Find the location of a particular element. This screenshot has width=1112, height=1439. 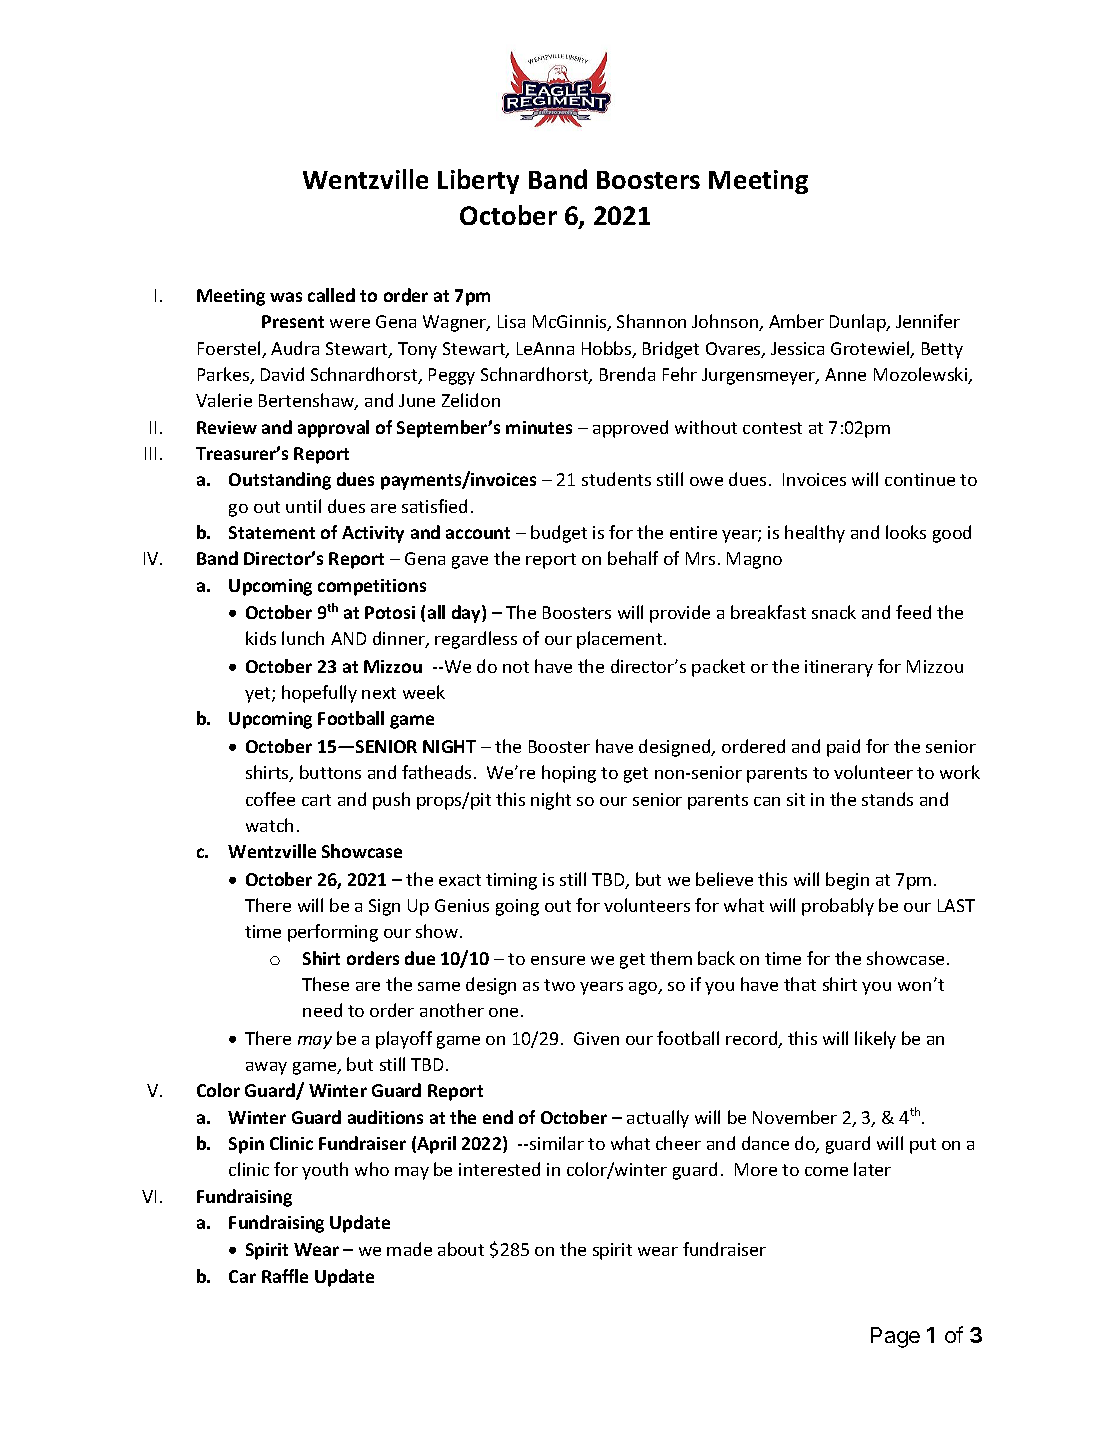

performing is located at coordinates (333, 933).
